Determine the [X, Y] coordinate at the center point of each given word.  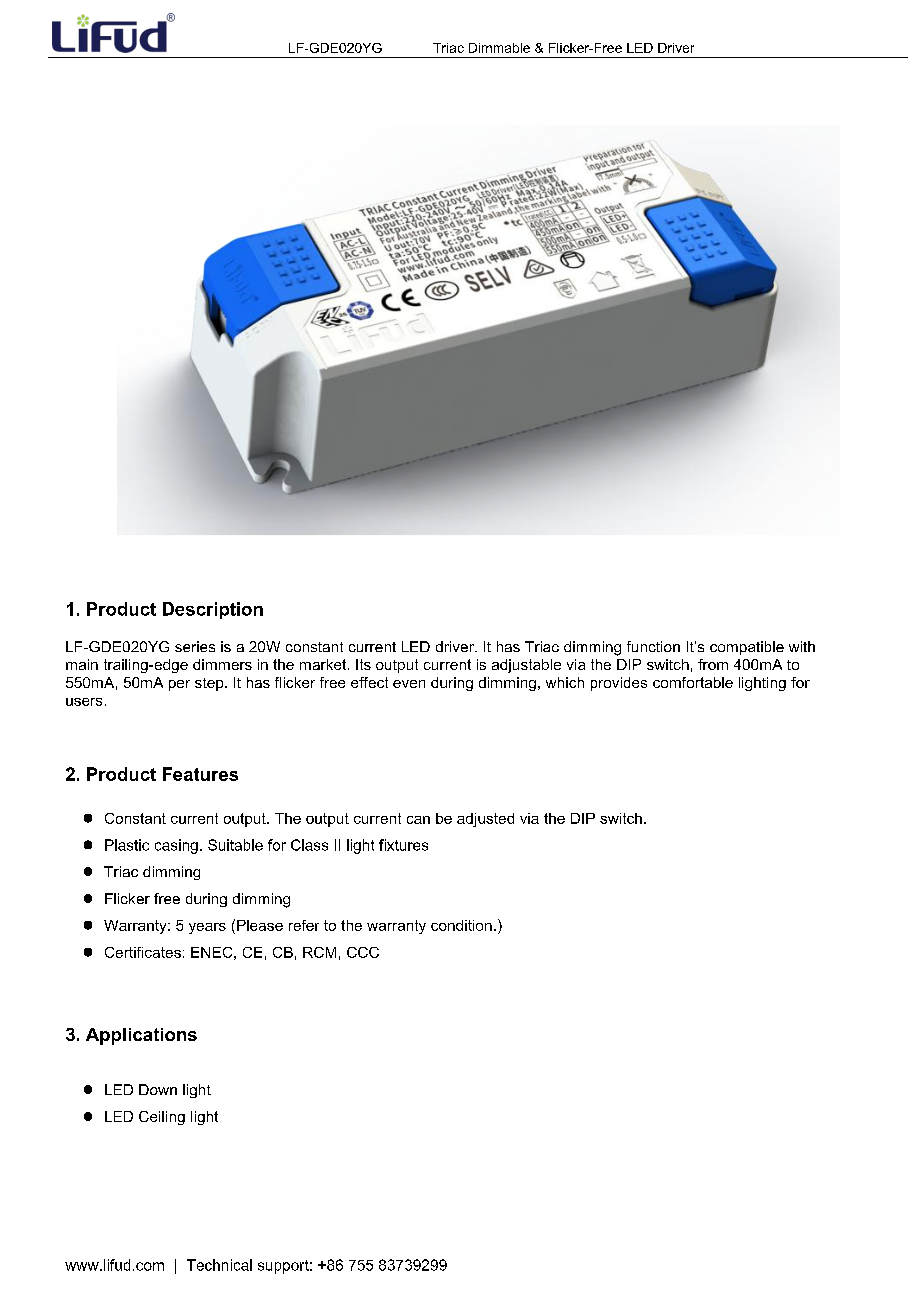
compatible [747, 648]
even [409, 684]
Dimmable [499, 48]
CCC [363, 952]
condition [461, 925]
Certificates [143, 952]
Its [363, 664]
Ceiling [162, 1118]
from [713, 664]
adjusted [485, 820]
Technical [219, 1265]
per [179, 685]
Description [213, 610]
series [195, 646]
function [653, 646]
